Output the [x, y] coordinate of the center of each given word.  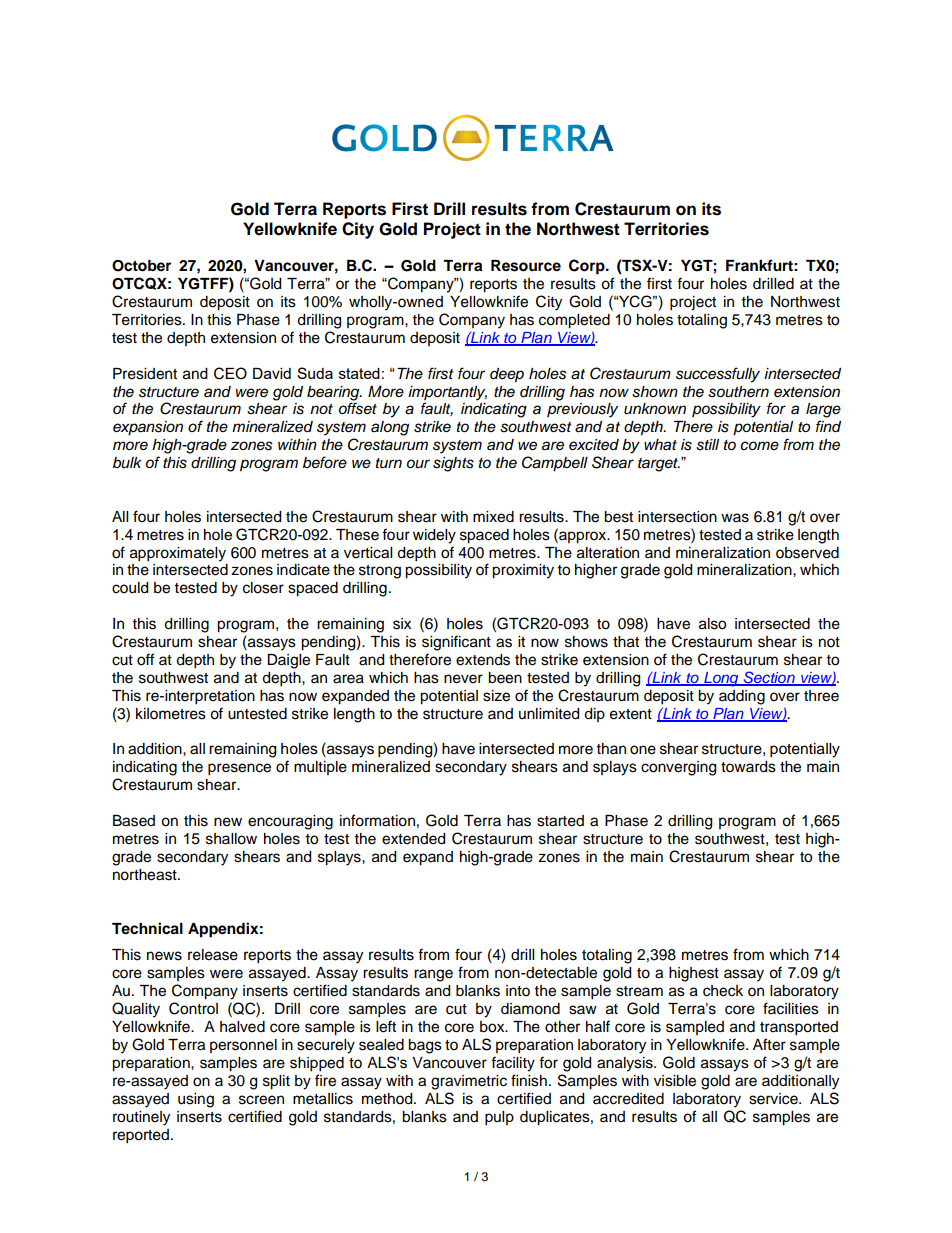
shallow [231, 839]
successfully [718, 375]
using [196, 1100]
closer [263, 588]
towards [748, 767]
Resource [526, 266]
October [141, 266]
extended [413, 839]
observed [807, 553]
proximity [523, 571]
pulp [499, 1118]
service [774, 1099]
